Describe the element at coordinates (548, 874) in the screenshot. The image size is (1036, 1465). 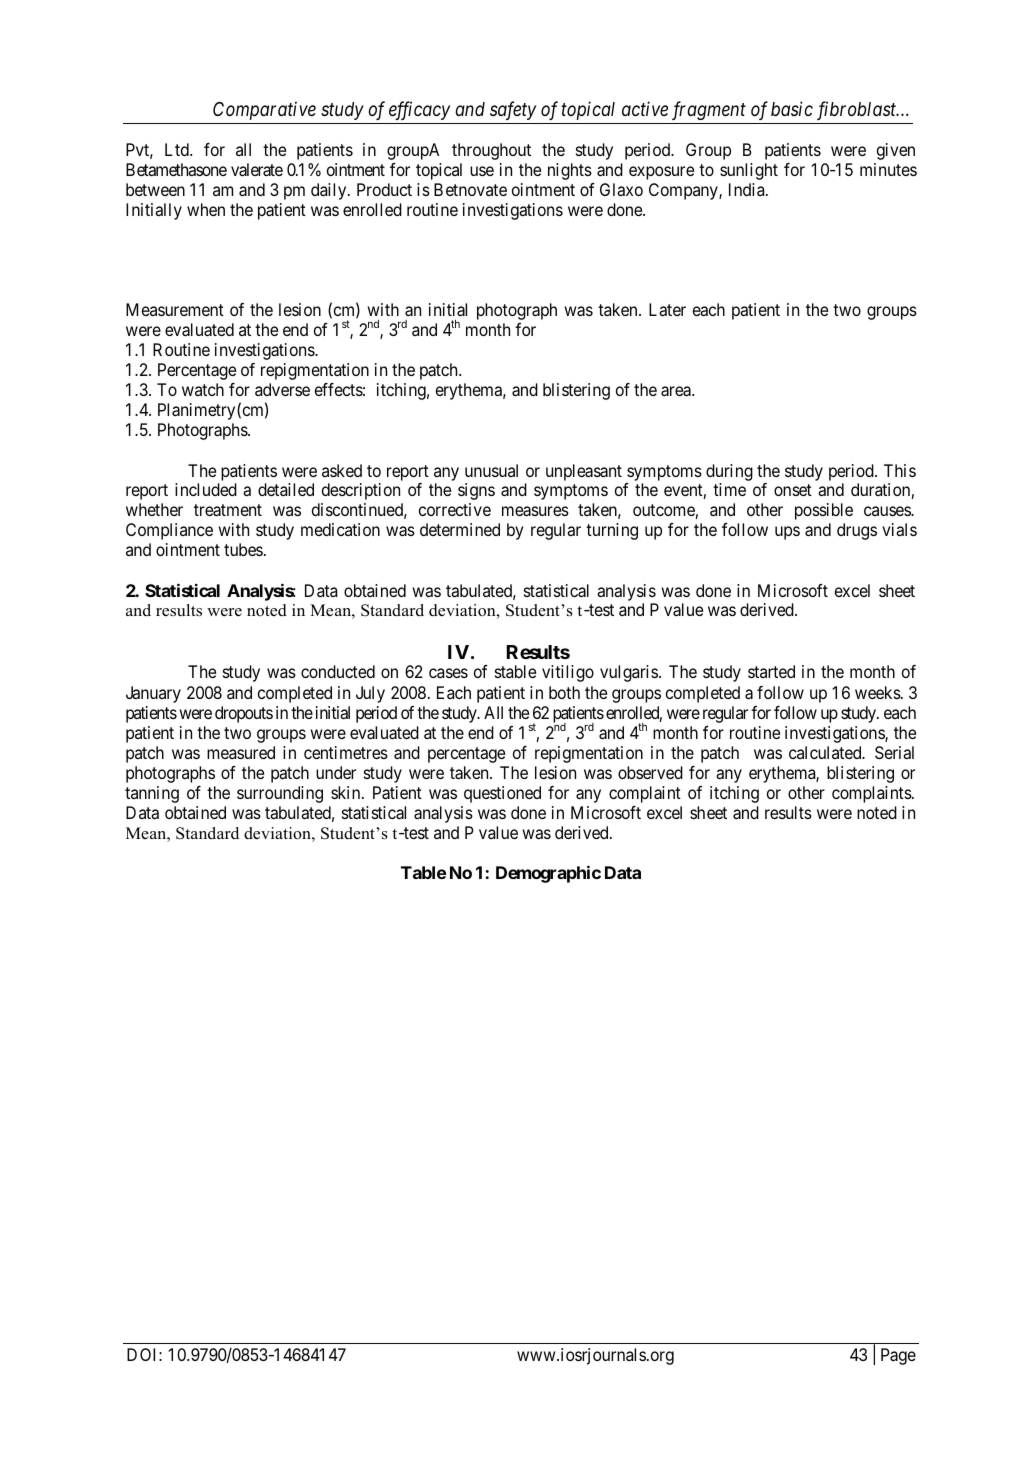
I see `Demographic` at that location.
